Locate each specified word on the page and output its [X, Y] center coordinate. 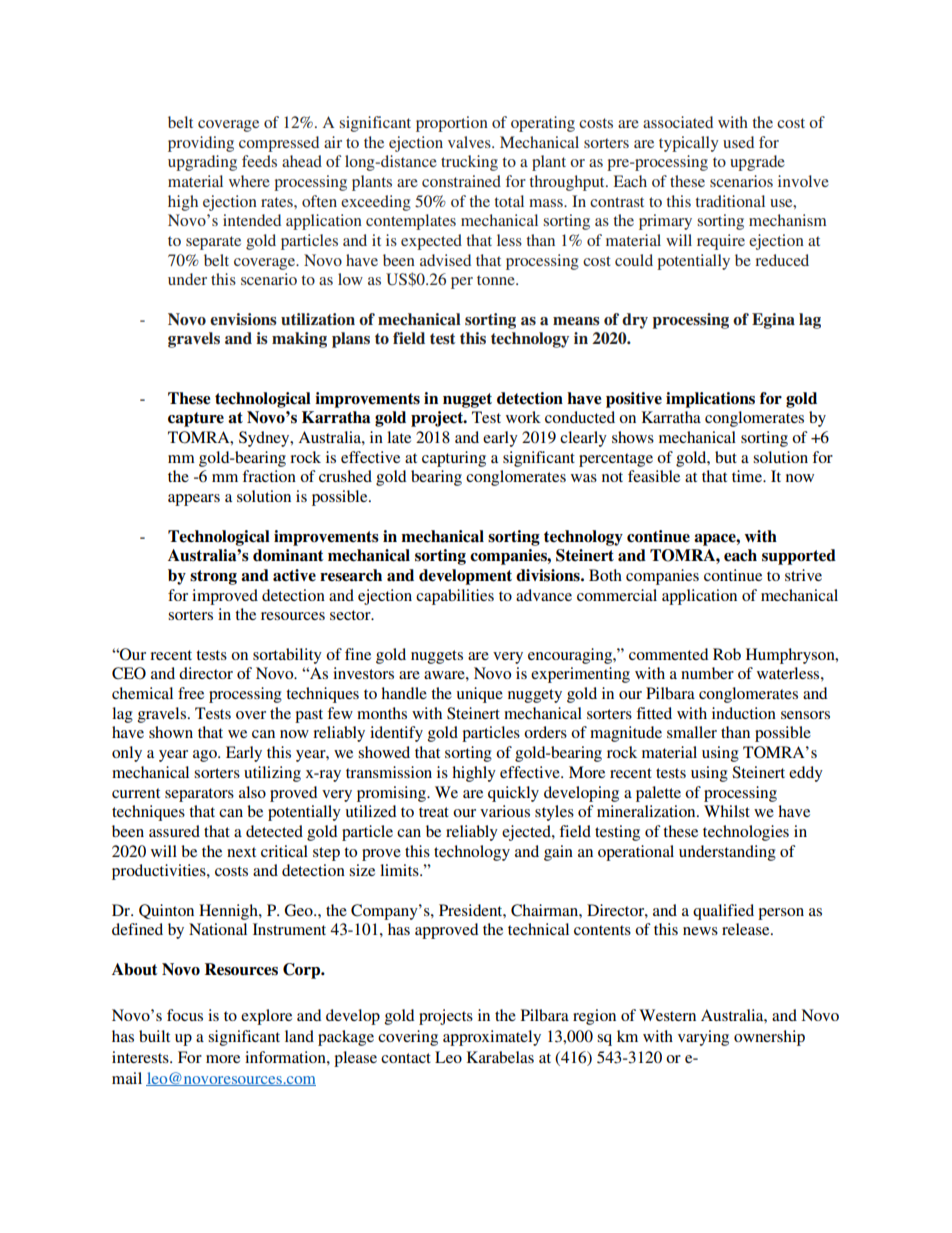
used [738, 142]
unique [480, 695]
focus [185, 1015]
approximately [492, 1038]
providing [201, 144]
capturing [454, 459]
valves [470, 142]
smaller [692, 732]
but [726, 457]
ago [206, 756]
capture [196, 419]
